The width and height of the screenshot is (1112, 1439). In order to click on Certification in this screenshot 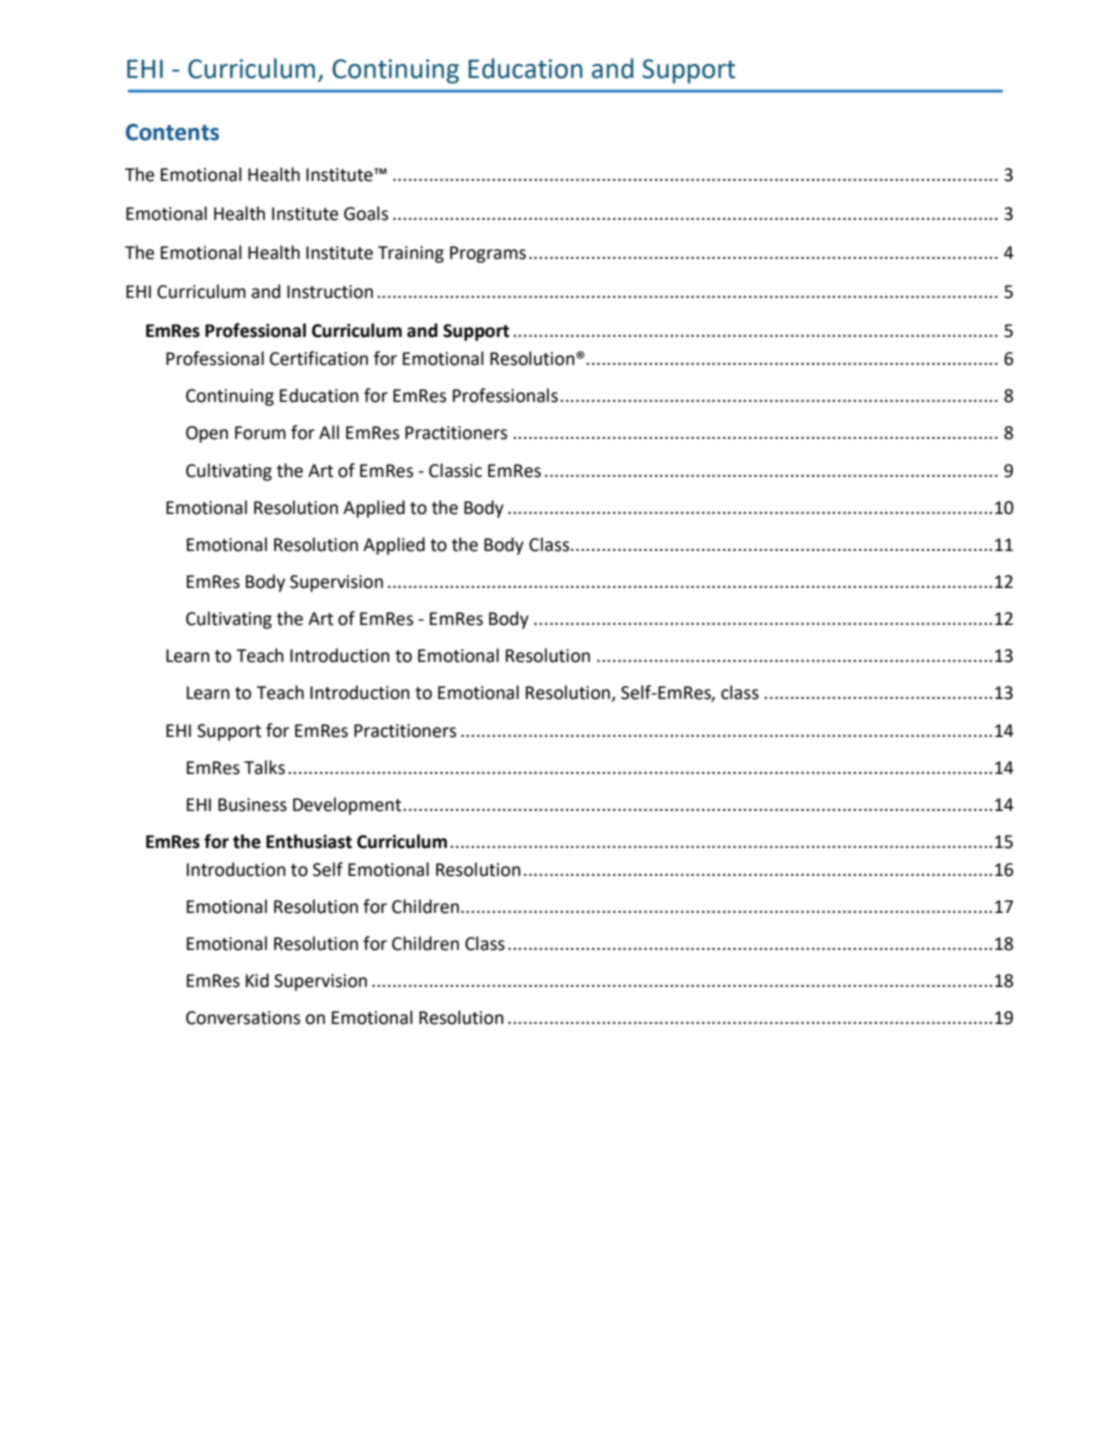, I will do `click(319, 358)`.
